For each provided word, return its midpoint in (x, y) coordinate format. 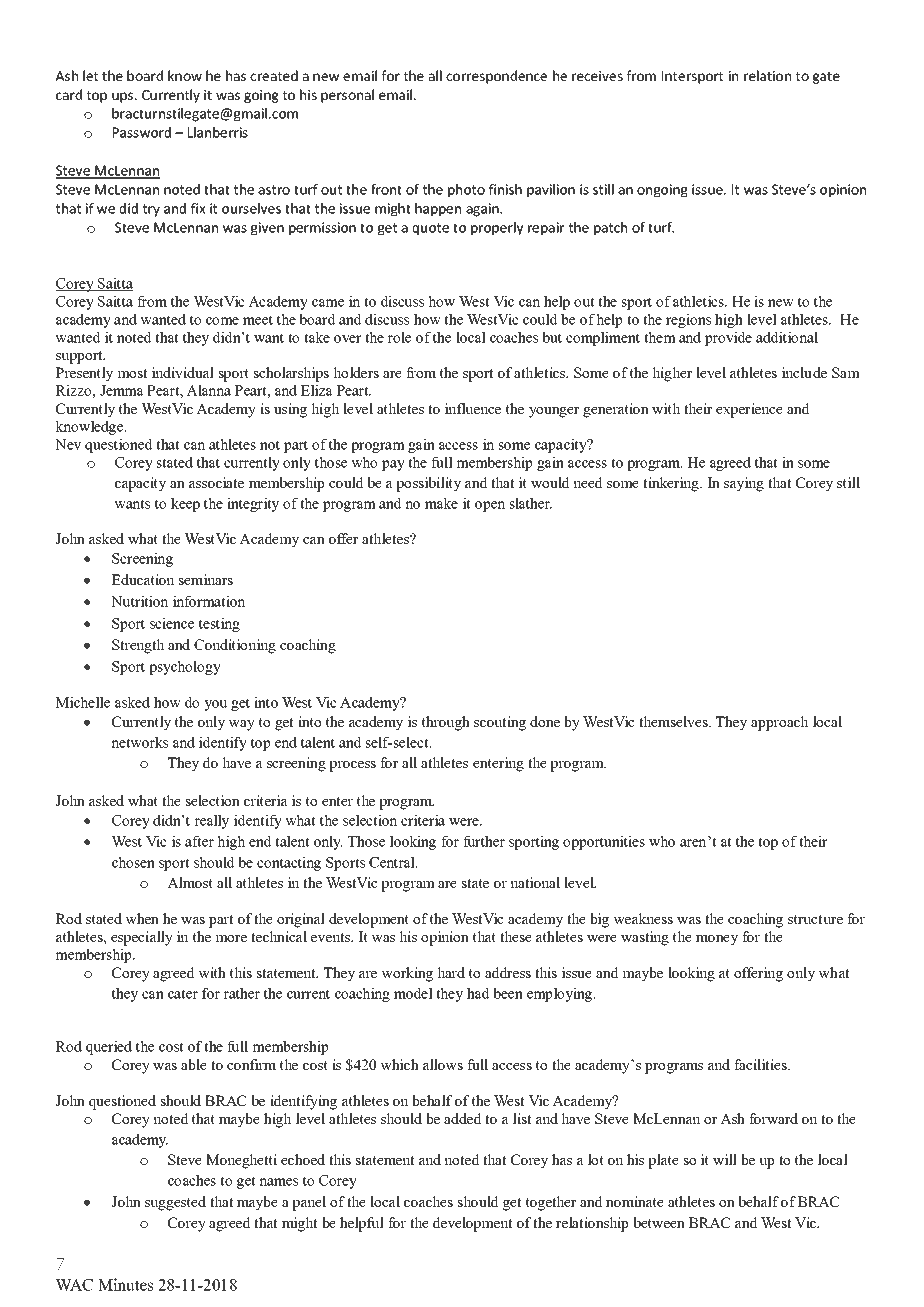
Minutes (125, 1284)
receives (597, 76)
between (659, 1222)
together (551, 1203)
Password (142, 132)
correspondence (496, 77)
